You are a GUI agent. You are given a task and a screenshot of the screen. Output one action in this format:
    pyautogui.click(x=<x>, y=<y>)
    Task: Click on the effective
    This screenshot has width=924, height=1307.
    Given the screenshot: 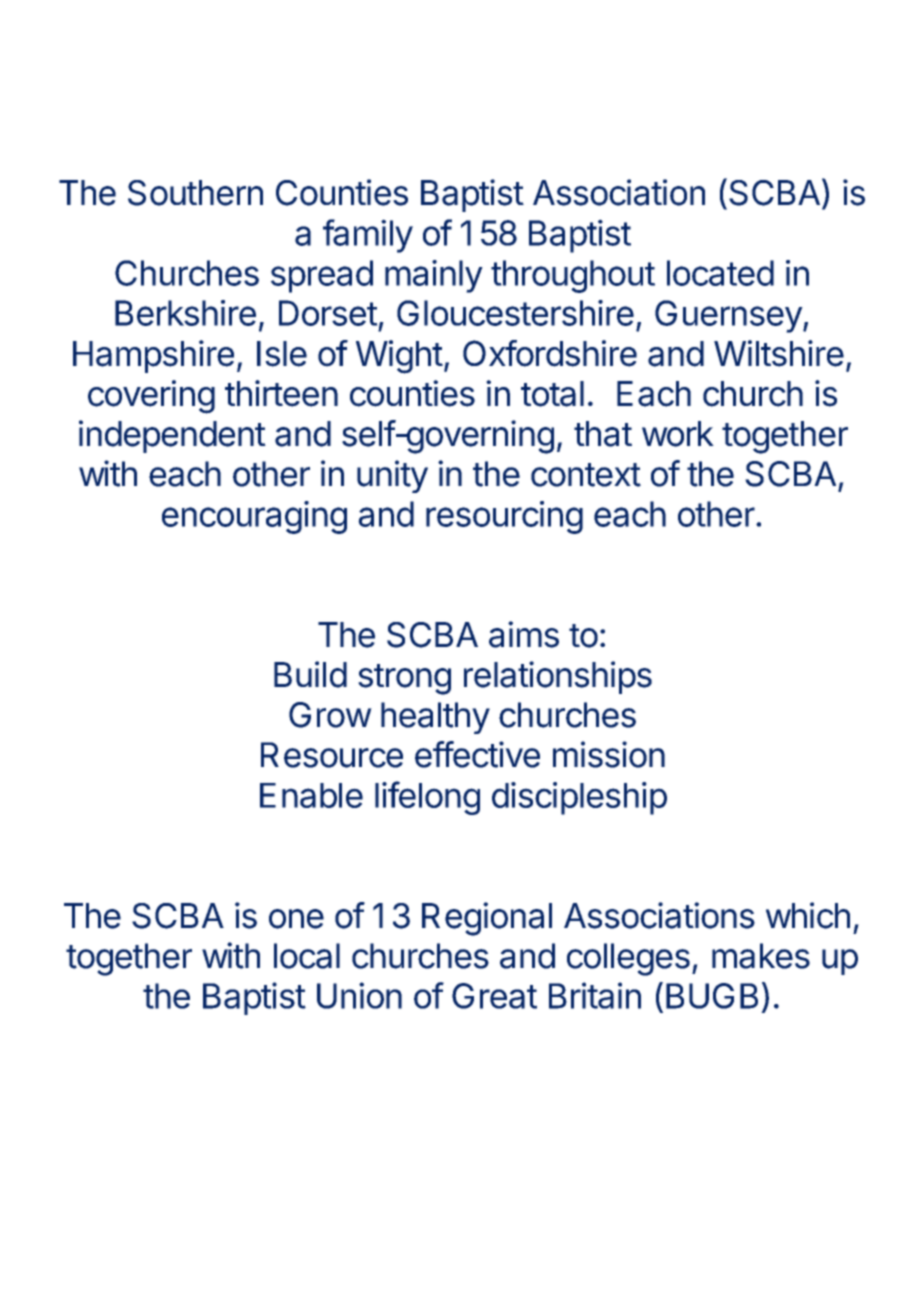 What is the action you would take?
    pyautogui.click(x=477, y=754)
